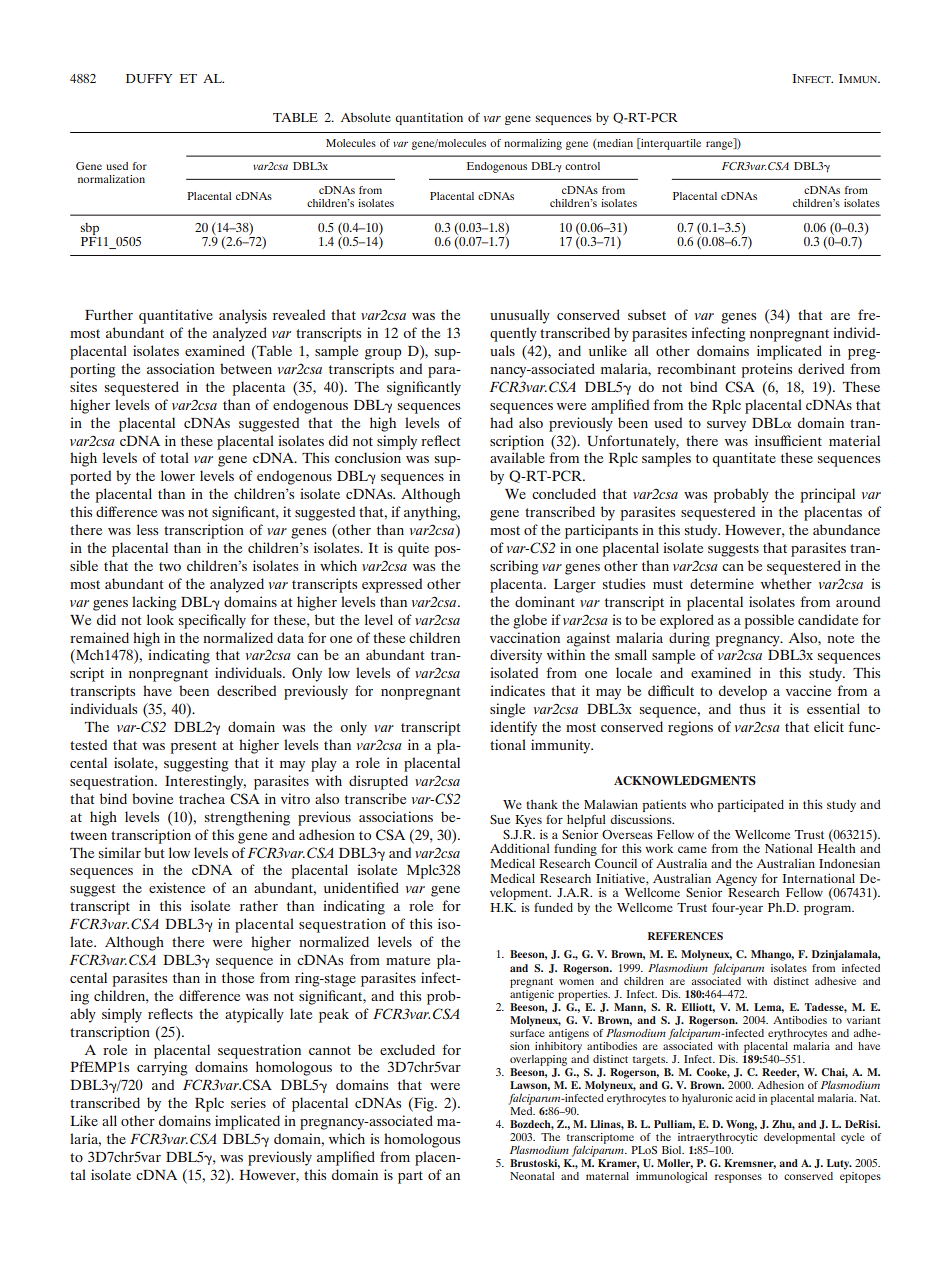 The image size is (952, 1275). Describe the element at coordinates (736, 880) in the screenshot. I see `Agency` at that location.
